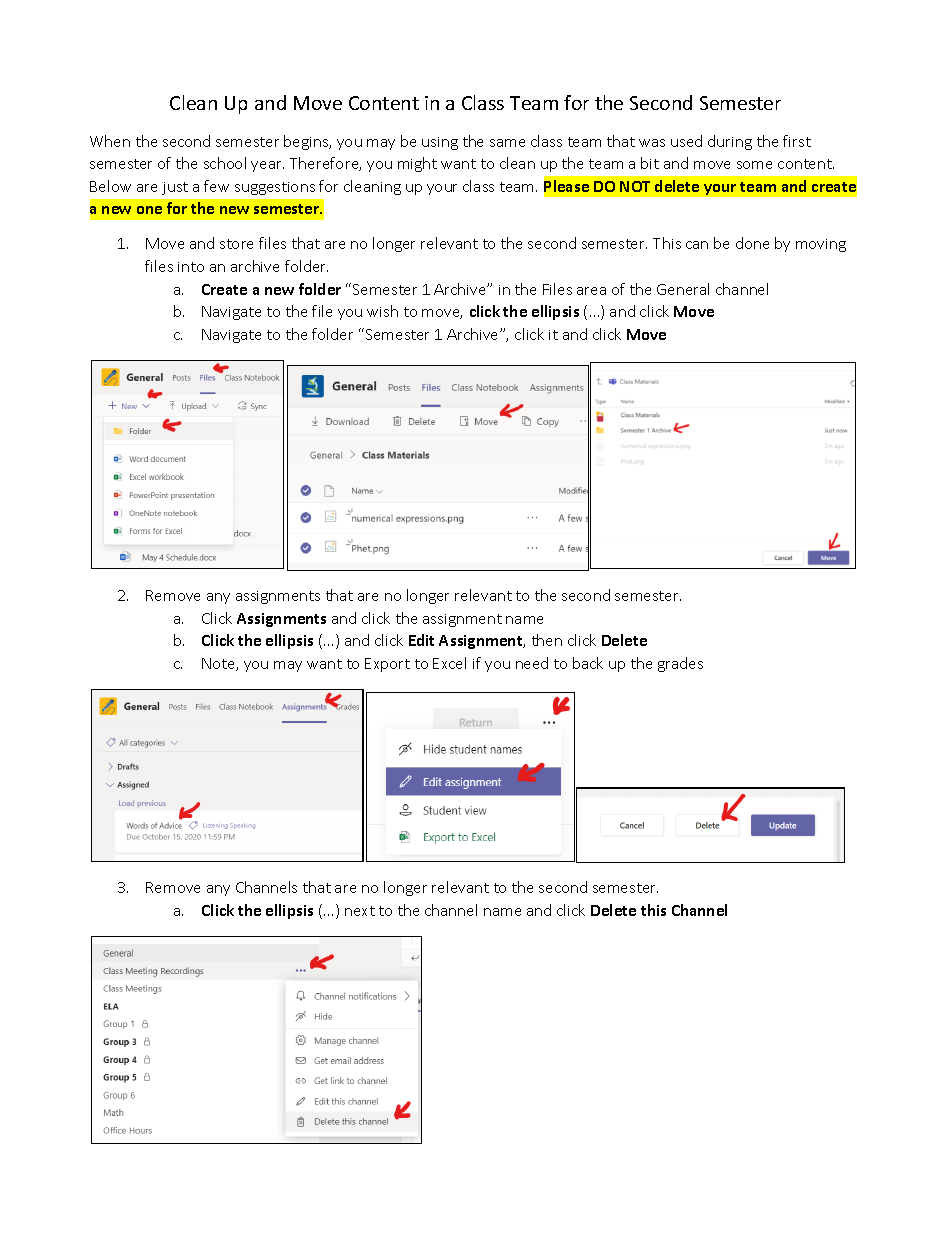  I want to click on next, so click(360, 911).
